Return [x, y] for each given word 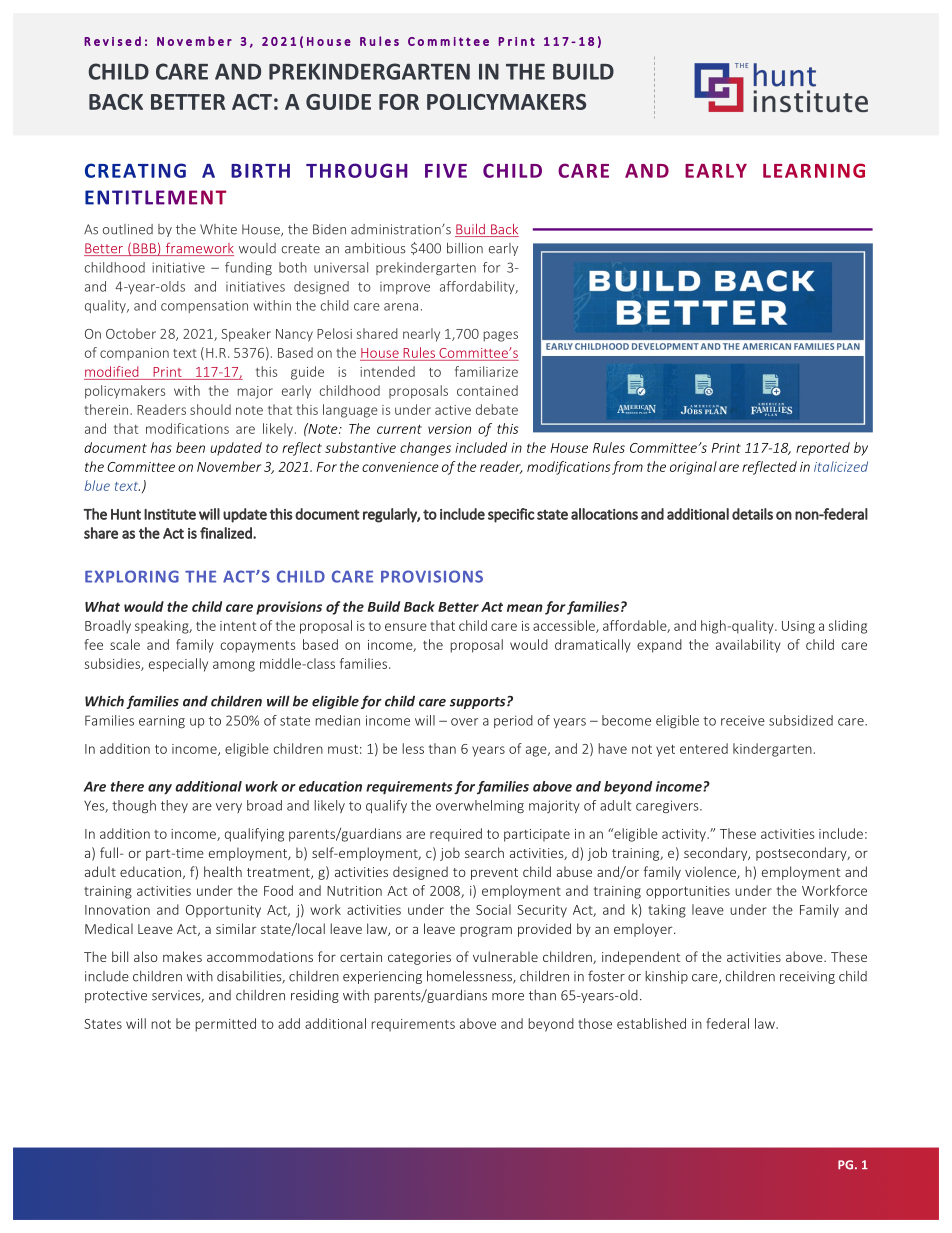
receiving [807, 977]
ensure [406, 627]
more [508, 997]
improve [405, 288]
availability [748, 646]
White [218, 229]
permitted [225, 1025]
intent [238, 626]
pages [501, 336]
